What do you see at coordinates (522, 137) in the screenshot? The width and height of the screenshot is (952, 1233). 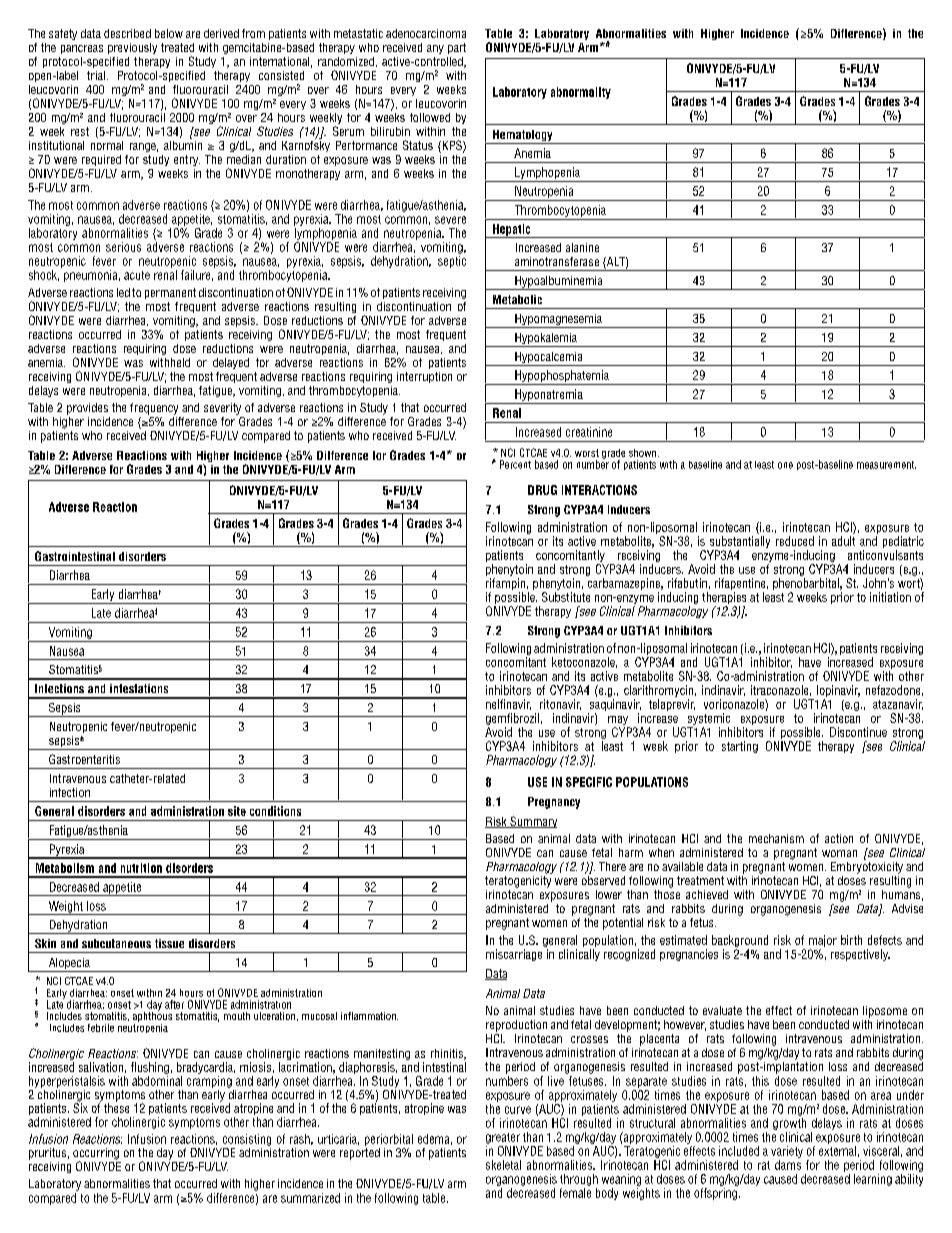 I see `Hematology` at bounding box center [522, 137].
